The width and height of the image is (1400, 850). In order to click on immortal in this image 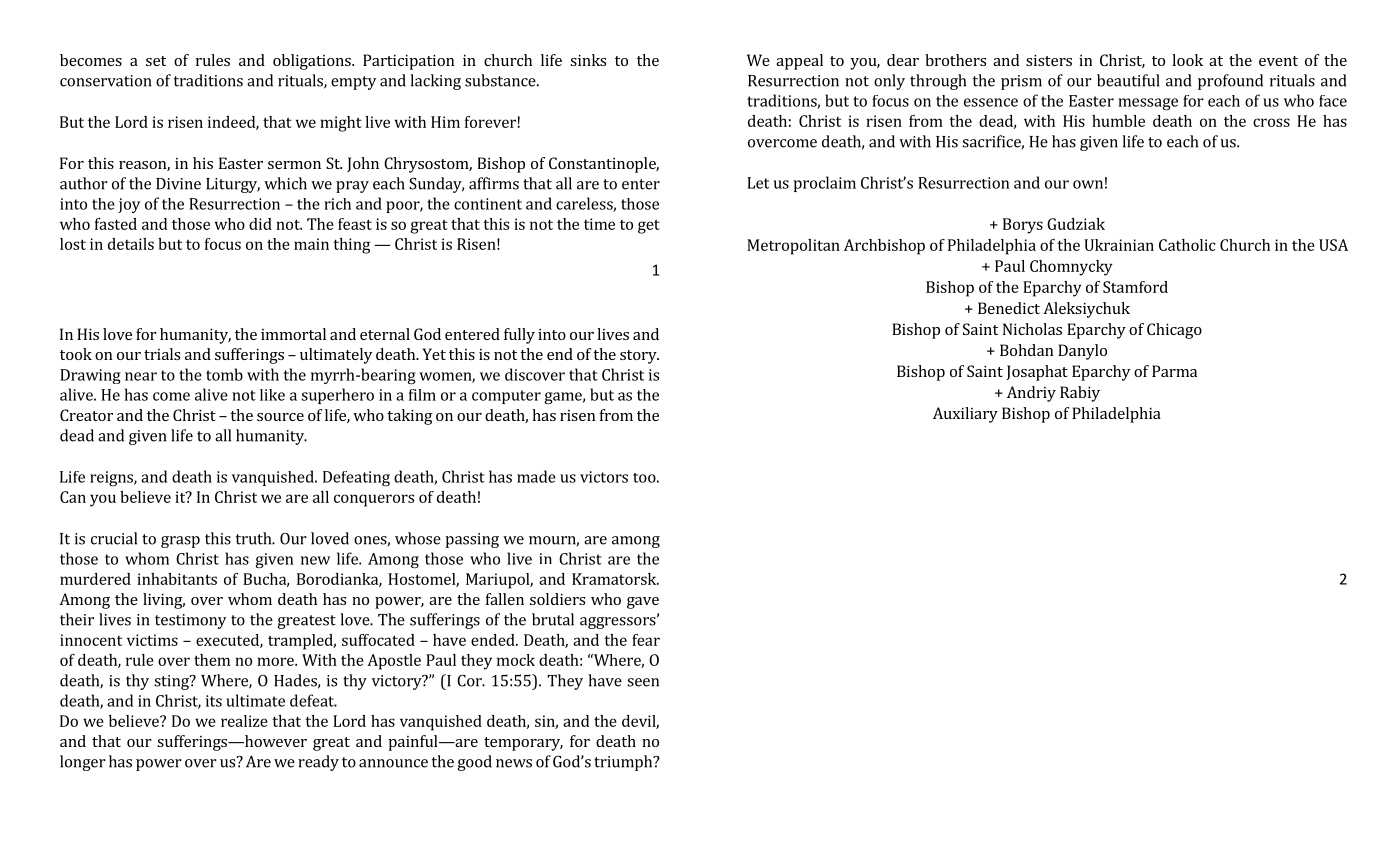, I will do `click(293, 334)`.
